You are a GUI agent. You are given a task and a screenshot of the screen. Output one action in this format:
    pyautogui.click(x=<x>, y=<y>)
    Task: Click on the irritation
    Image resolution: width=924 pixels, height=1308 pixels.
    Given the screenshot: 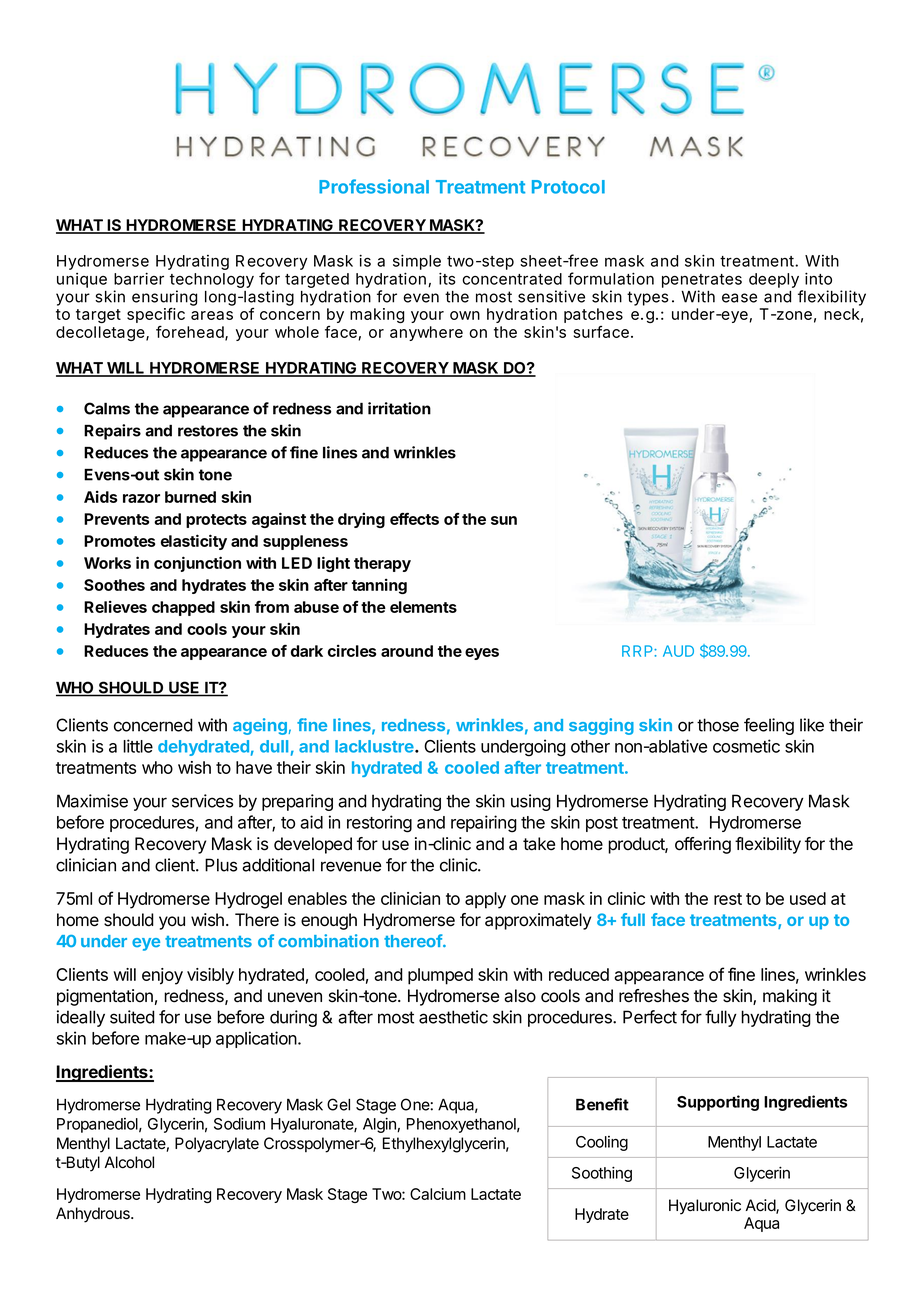 What is the action you would take?
    pyautogui.click(x=399, y=408)
